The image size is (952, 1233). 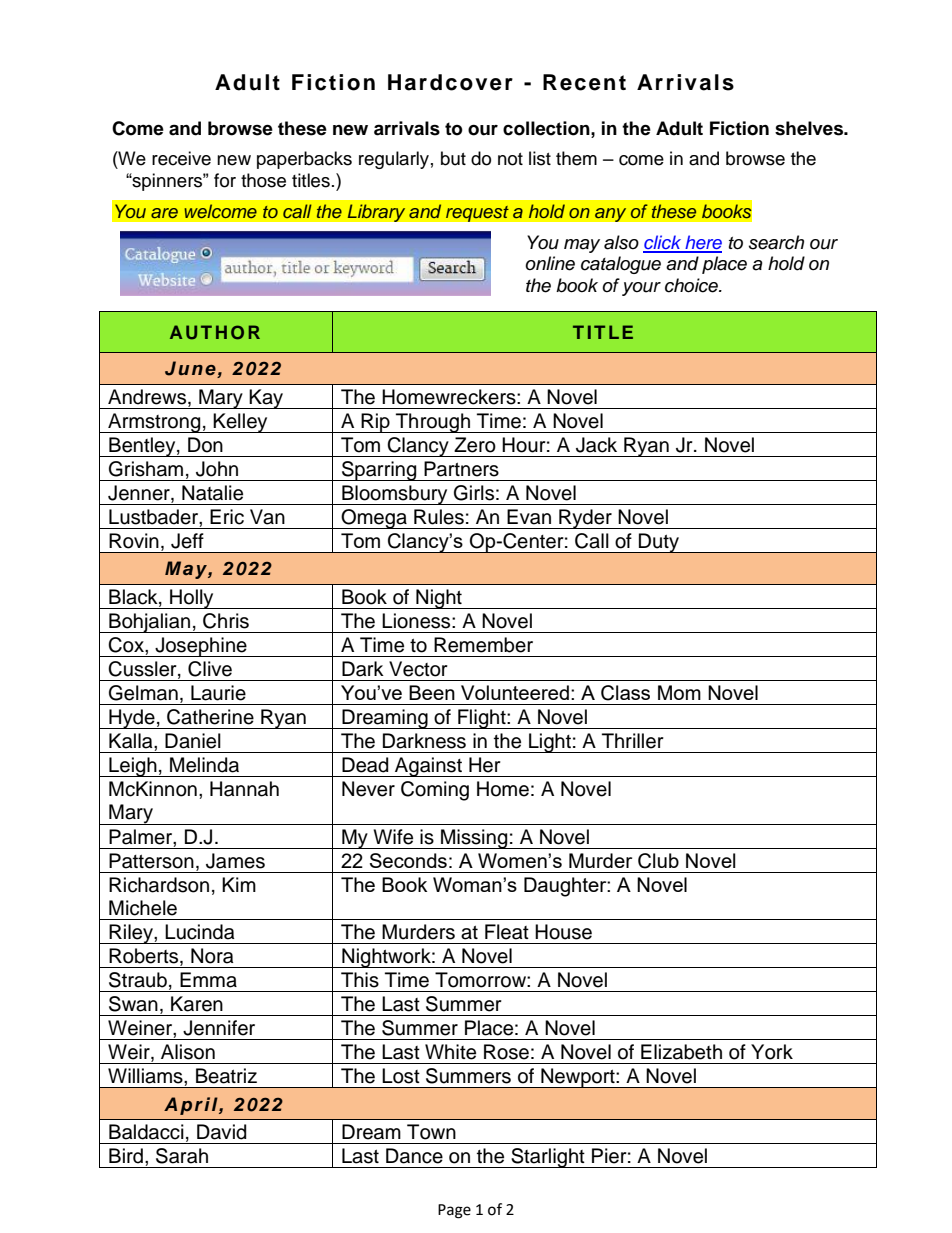 What do you see at coordinates (432, 692) in the image?
I see `Been` at bounding box center [432, 692].
